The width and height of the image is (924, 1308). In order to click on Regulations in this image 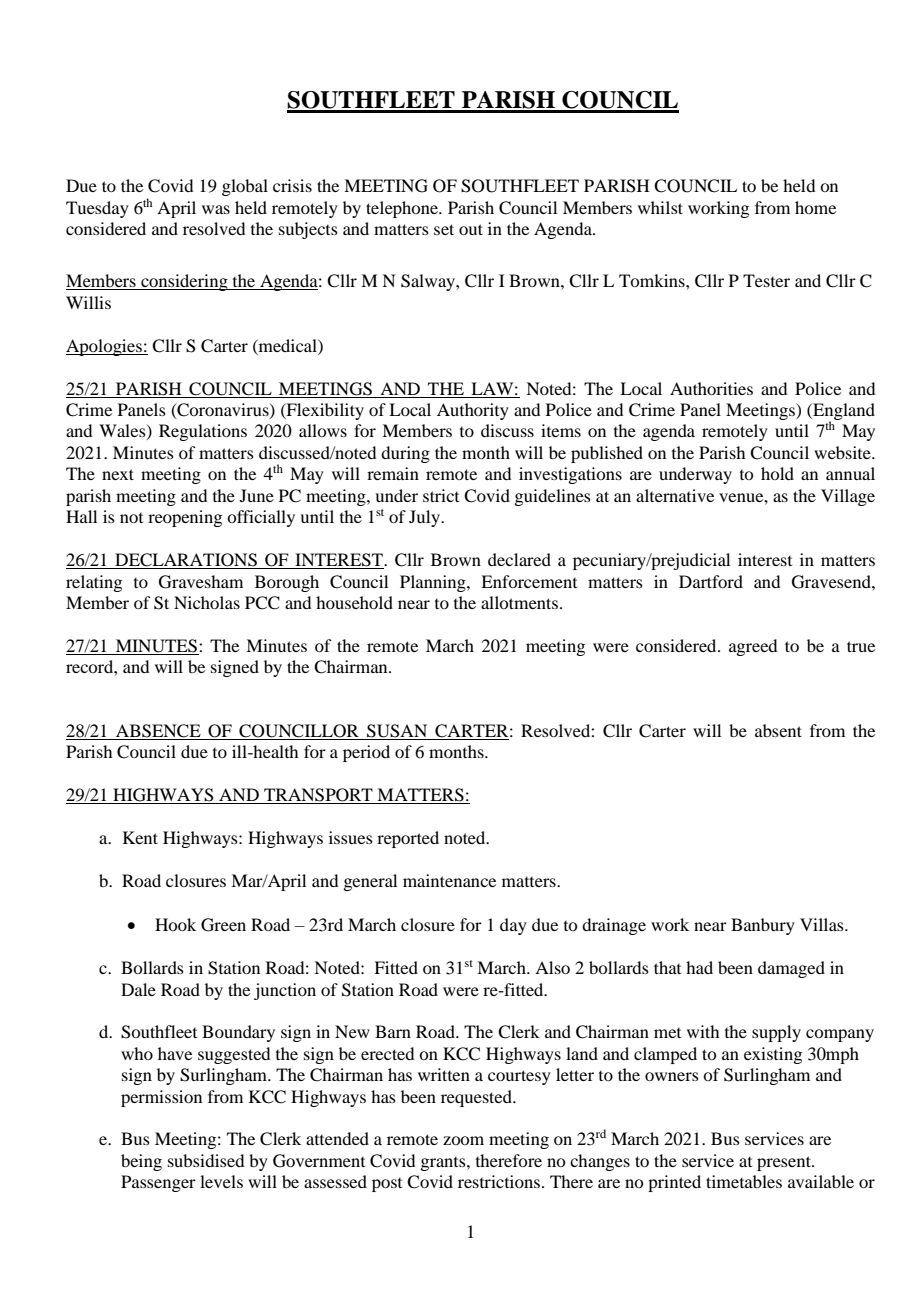, I will do `click(203, 432)`.
